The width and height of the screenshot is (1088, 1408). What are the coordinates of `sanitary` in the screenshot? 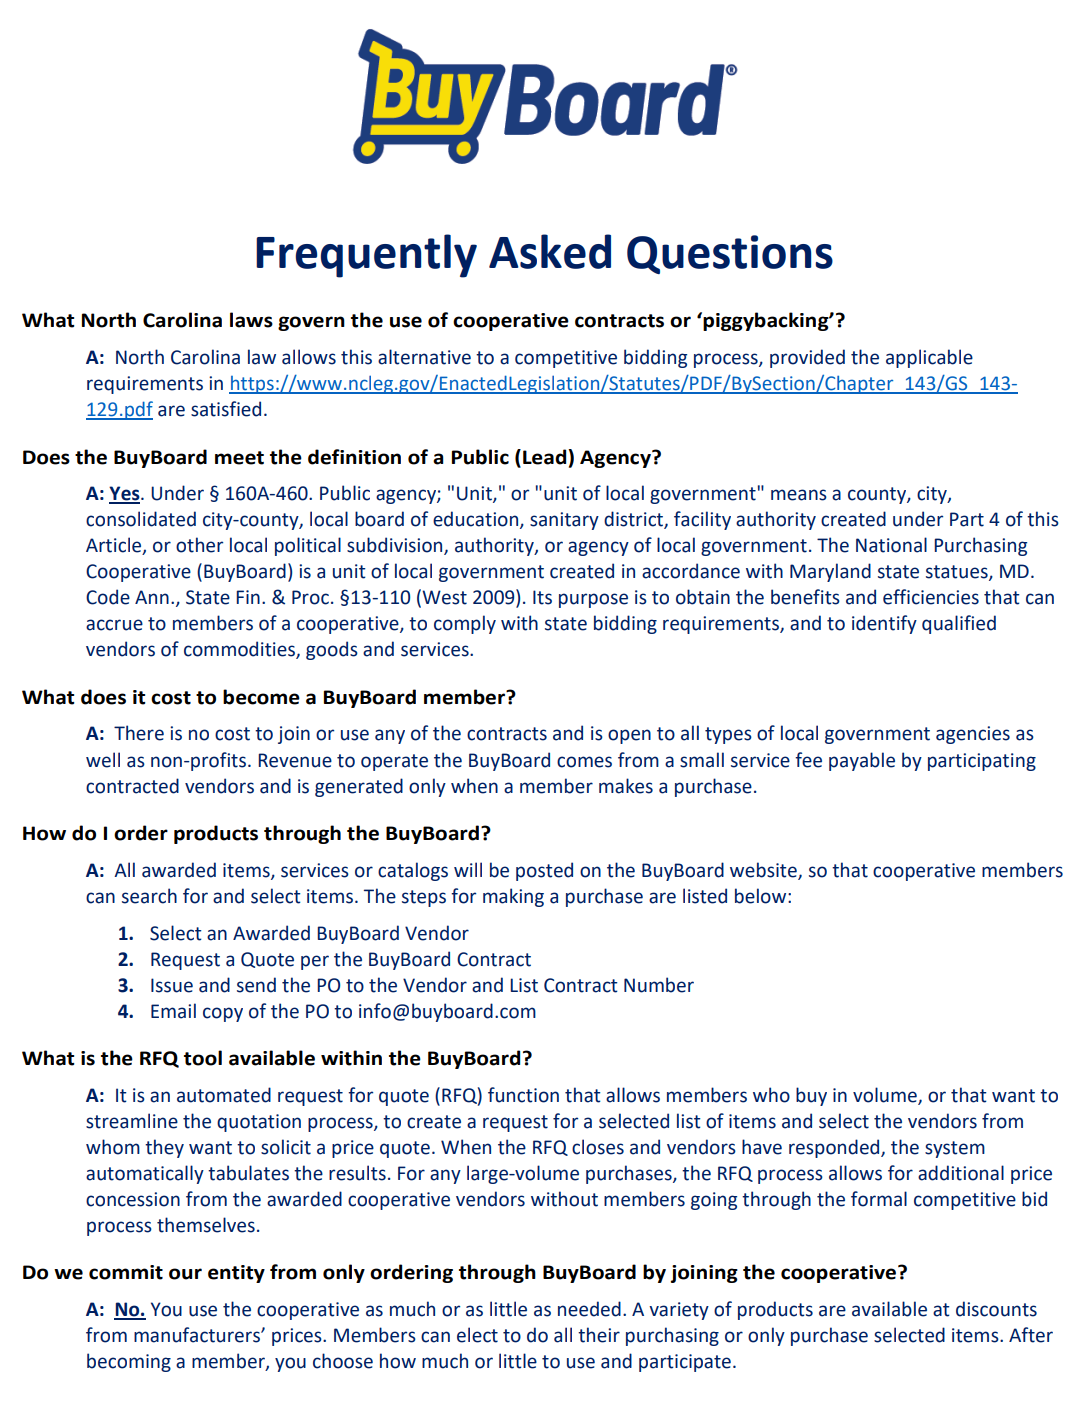 It's located at (564, 521).
